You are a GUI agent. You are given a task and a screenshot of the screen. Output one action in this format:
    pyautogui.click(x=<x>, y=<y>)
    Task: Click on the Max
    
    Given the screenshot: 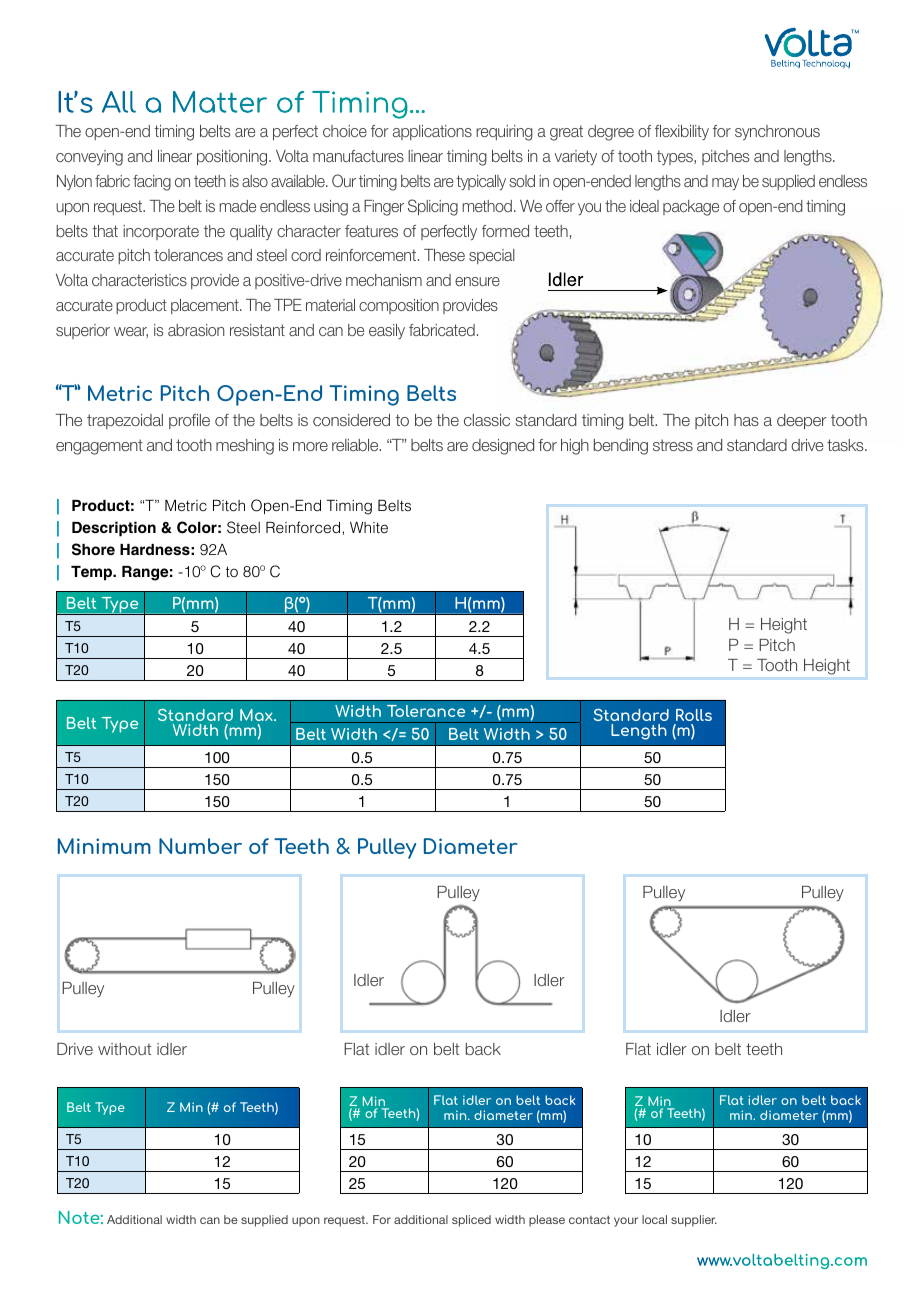 What is the action you would take?
    pyautogui.click(x=257, y=715)
